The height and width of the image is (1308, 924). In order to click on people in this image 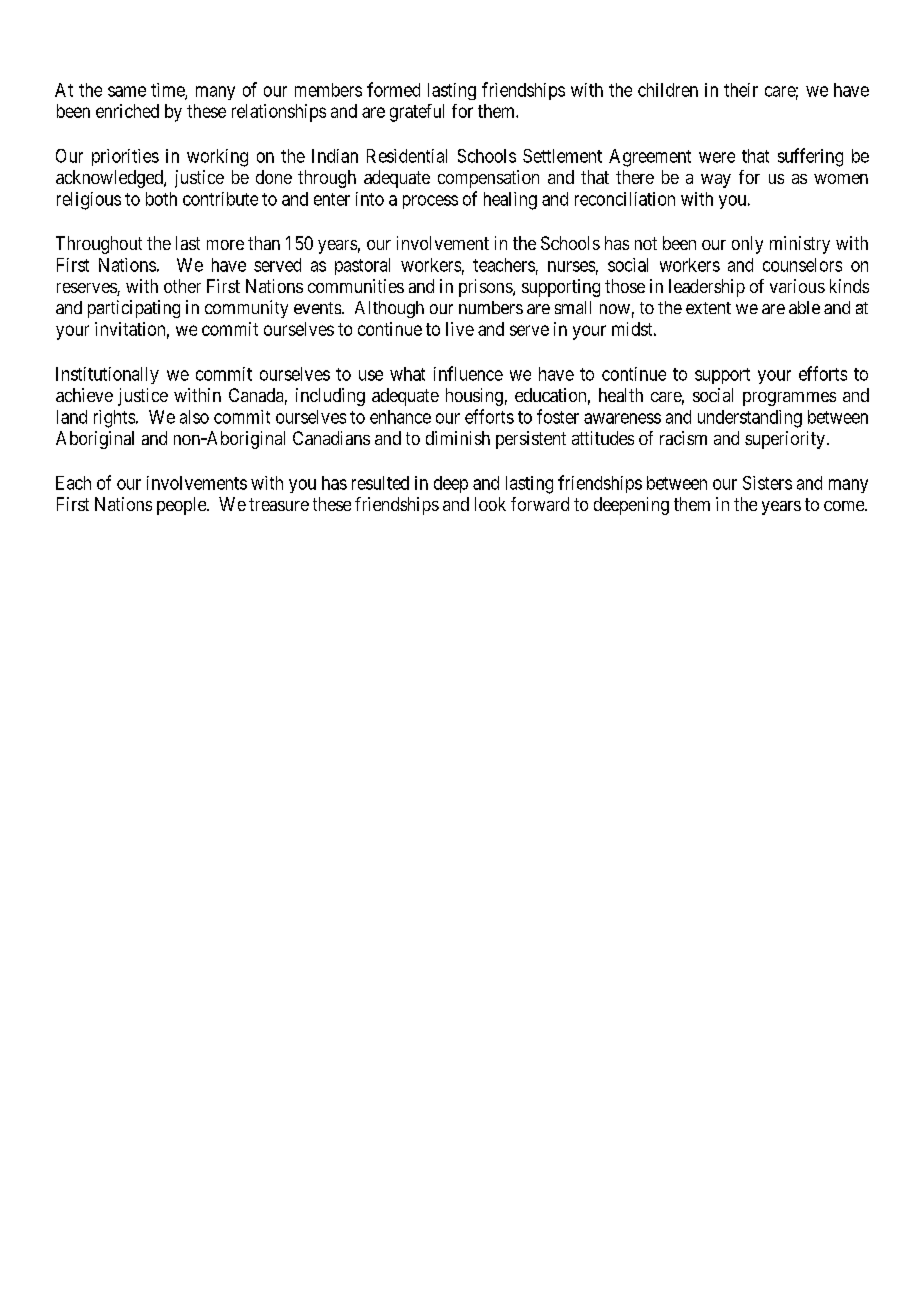, I will do `click(182, 506)`.
